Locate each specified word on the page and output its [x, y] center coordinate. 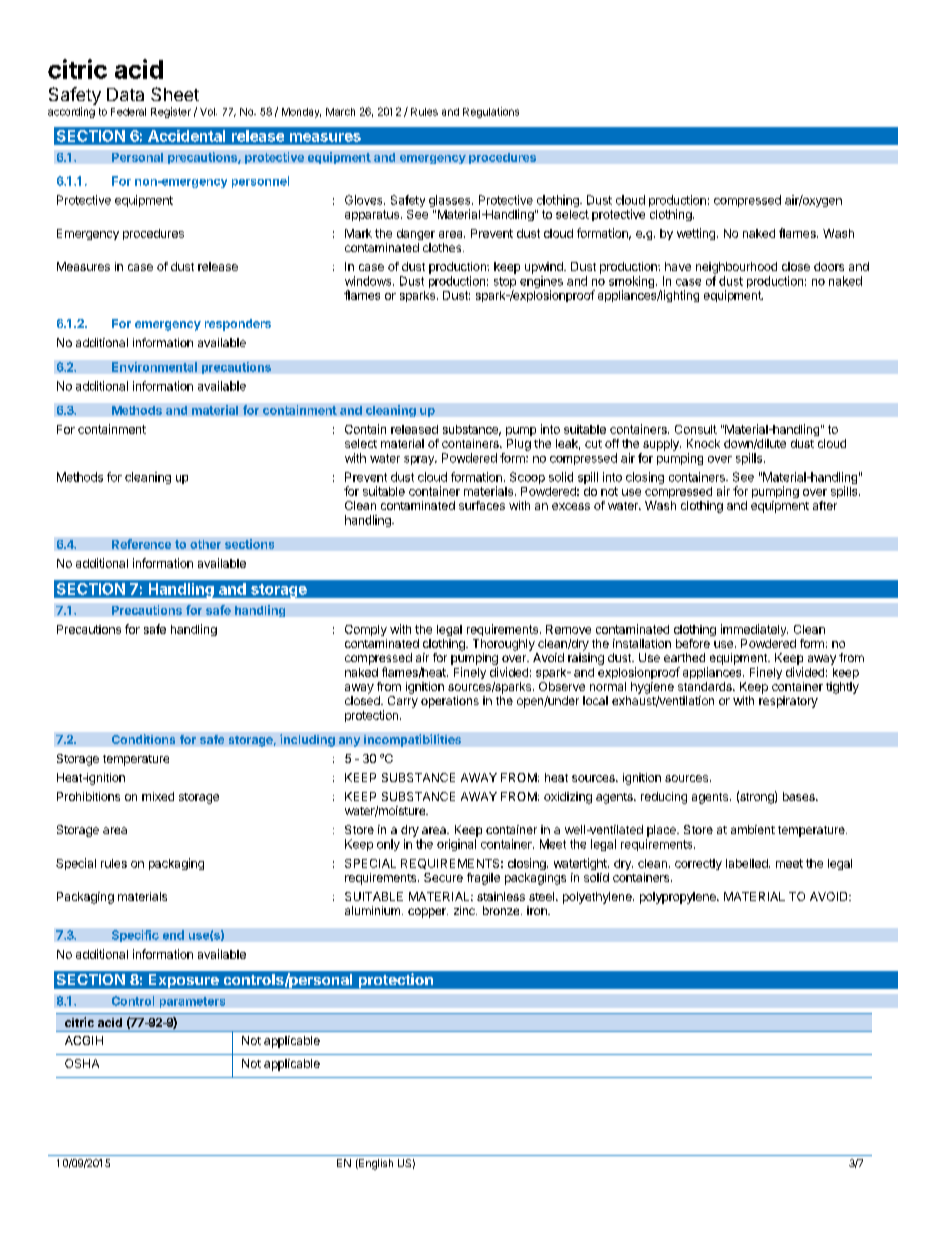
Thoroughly [504, 645]
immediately [754, 630]
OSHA [82, 1063]
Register [171, 112]
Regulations [491, 112]
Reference [141, 544]
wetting [696, 234]
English [375, 1164]
